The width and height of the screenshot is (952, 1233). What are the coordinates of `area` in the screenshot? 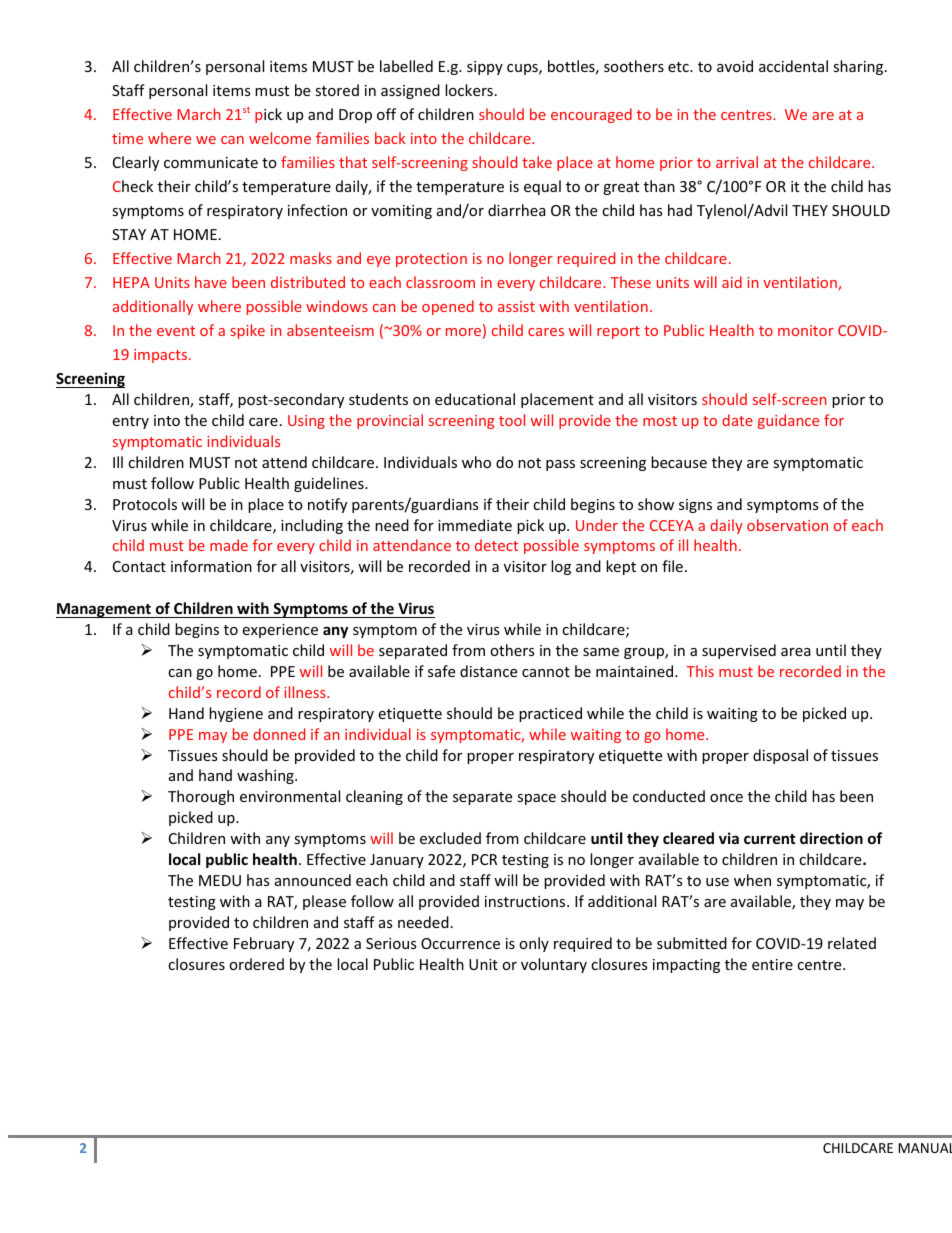 It's located at (796, 652).
